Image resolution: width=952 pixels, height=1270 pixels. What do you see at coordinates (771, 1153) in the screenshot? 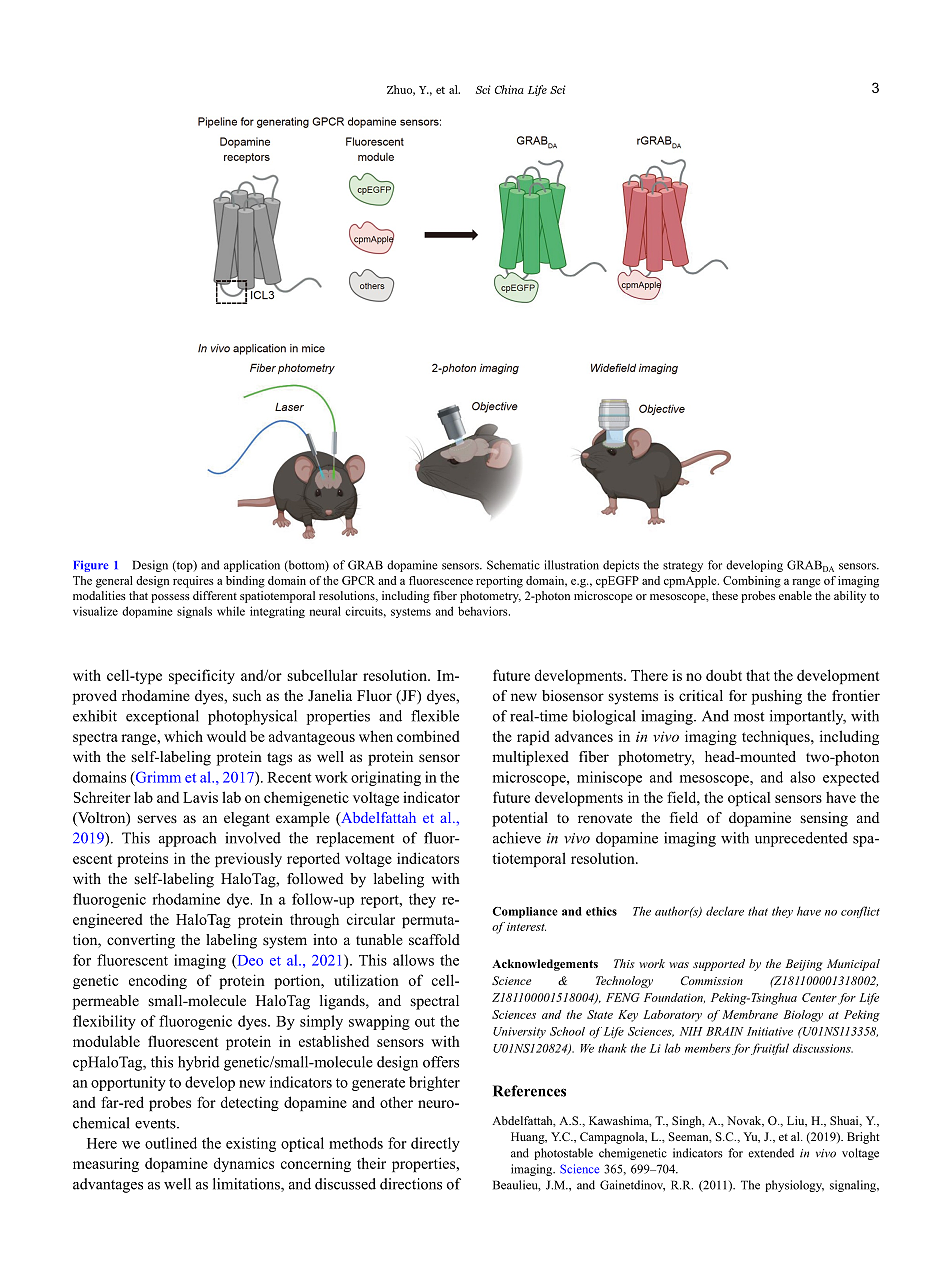
I see `extended` at bounding box center [771, 1153].
